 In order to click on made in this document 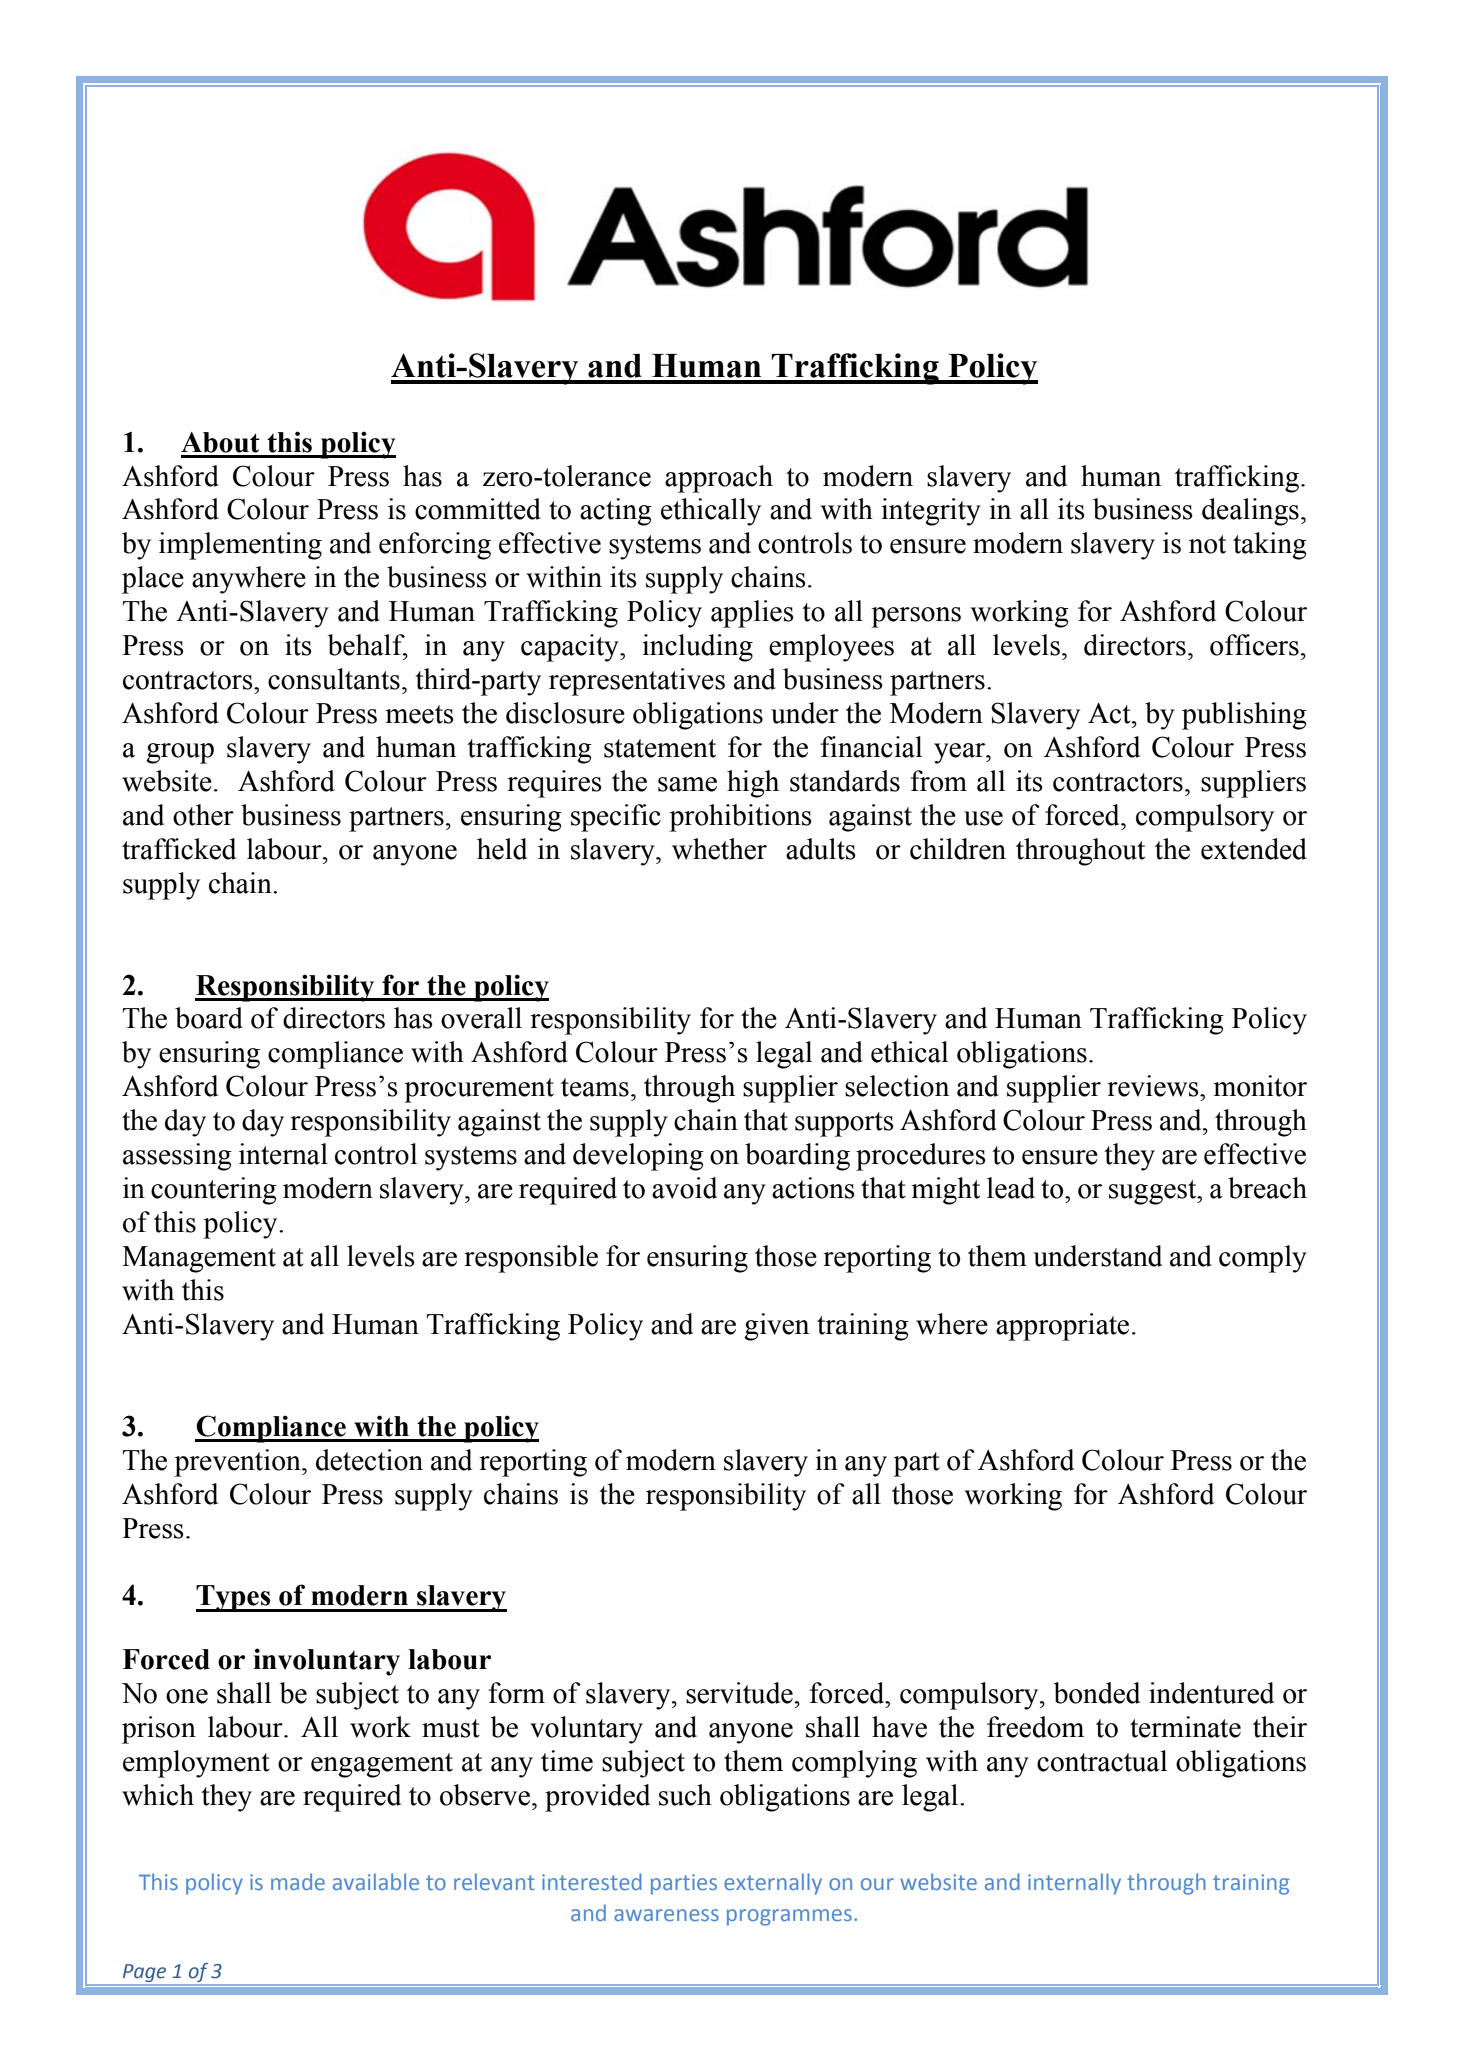, I will do `click(298, 1881)`.
